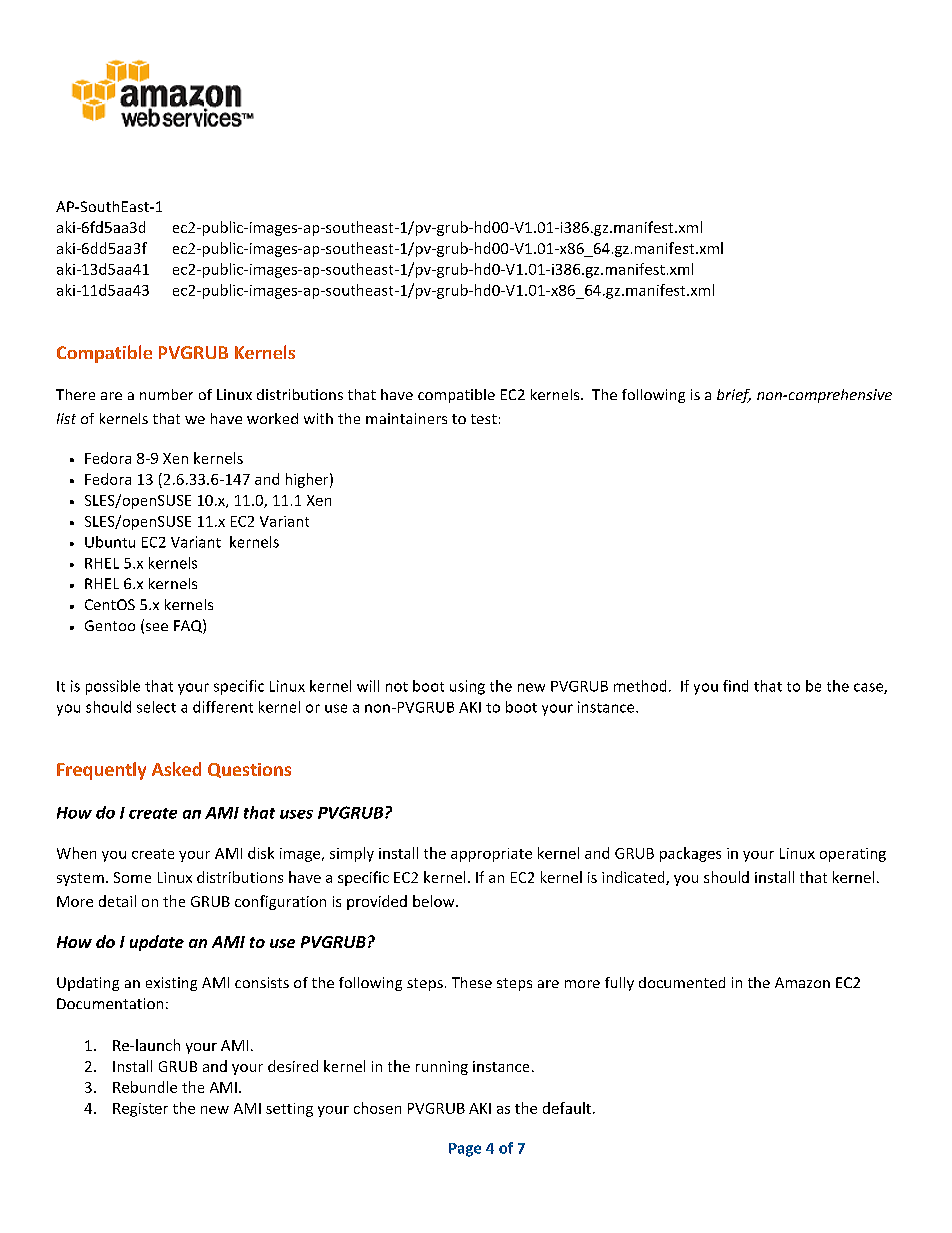 The height and width of the document is (1233, 952). Describe the element at coordinates (567, 1108) in the document. I see `default` at that location.
